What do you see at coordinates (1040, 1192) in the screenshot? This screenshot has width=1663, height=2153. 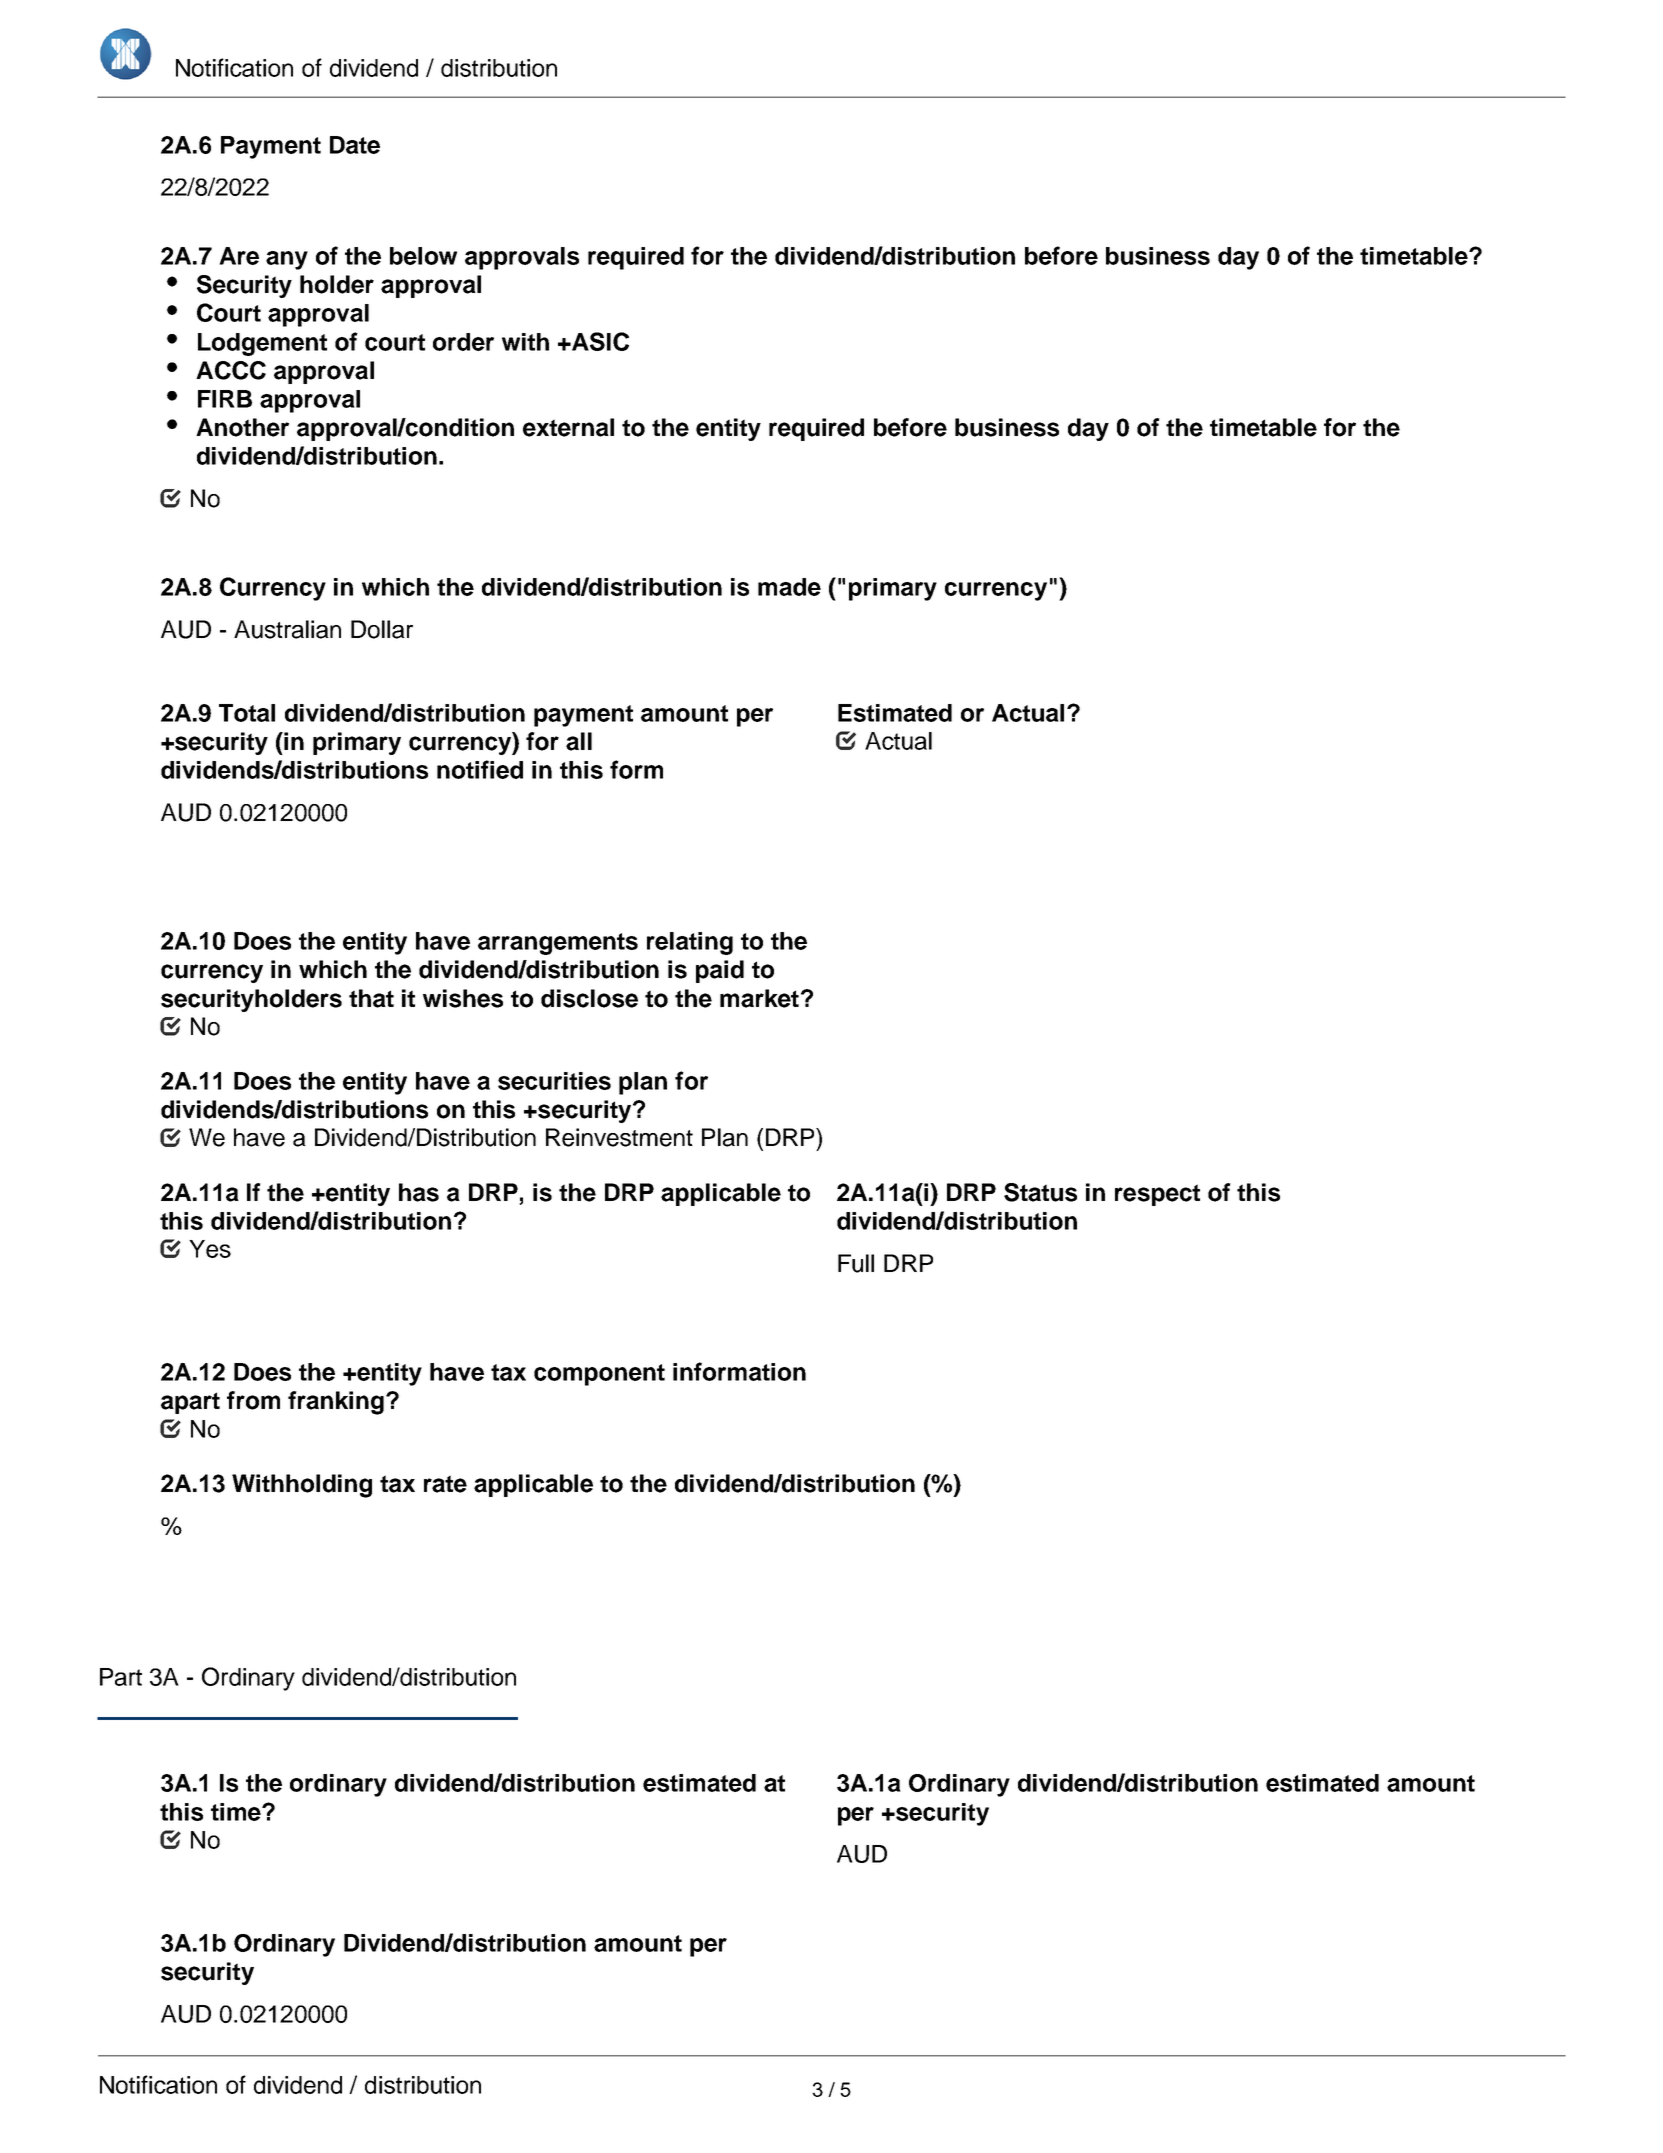 I see `Status` at bounding box center [1040, 1192].
